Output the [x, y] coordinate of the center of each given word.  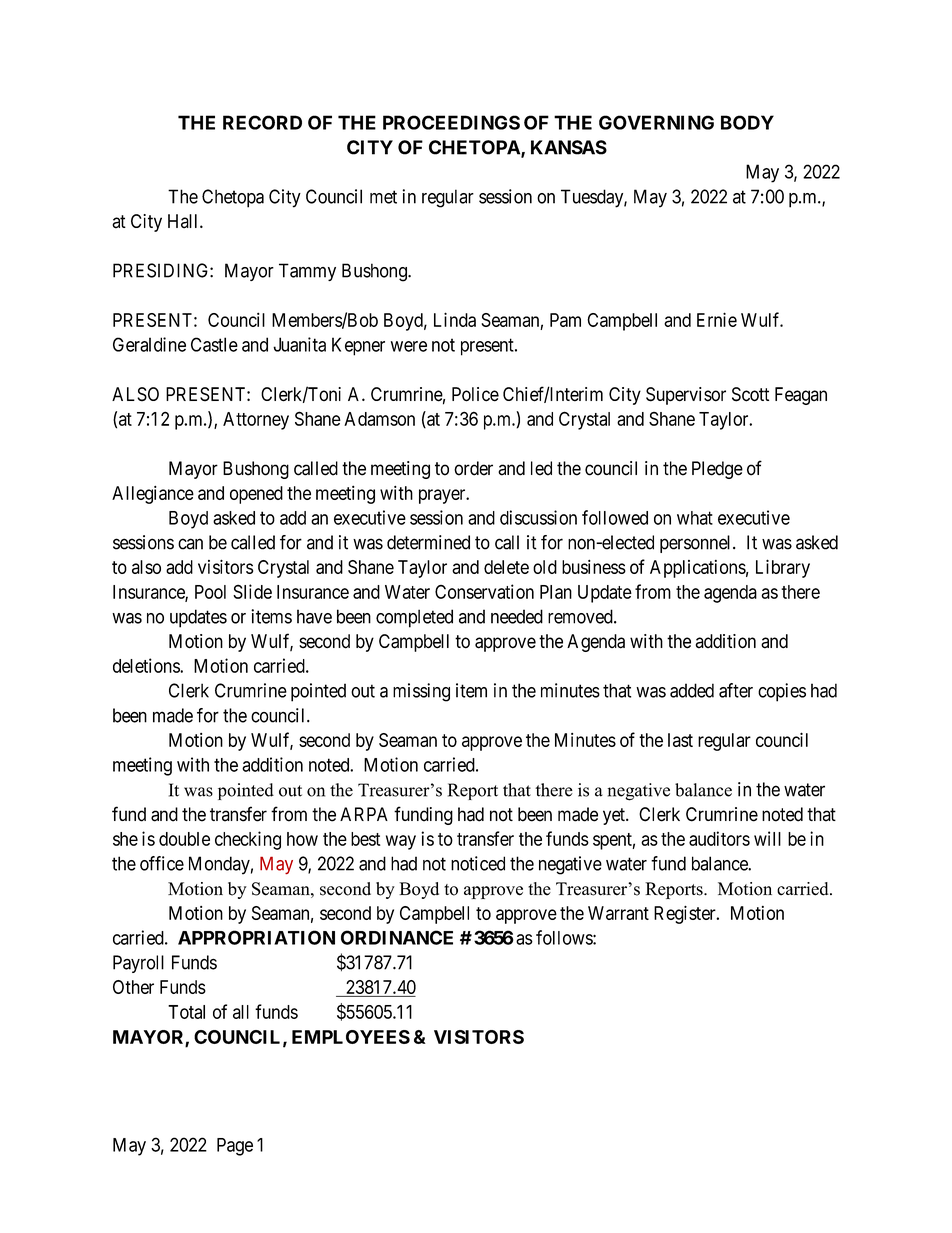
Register [686, 915]
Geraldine [149, 344]
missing [421, 692]
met [383, 197]
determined [428, 542]
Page [235, 1147]
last [680, 740]
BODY [747, 122]
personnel [697, 544]
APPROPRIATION [256, 937]
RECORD [262, 122]
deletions [147, 665]
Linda [455, 319]
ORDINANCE [397, 937]
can [190, 544]
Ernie [717, 319]
